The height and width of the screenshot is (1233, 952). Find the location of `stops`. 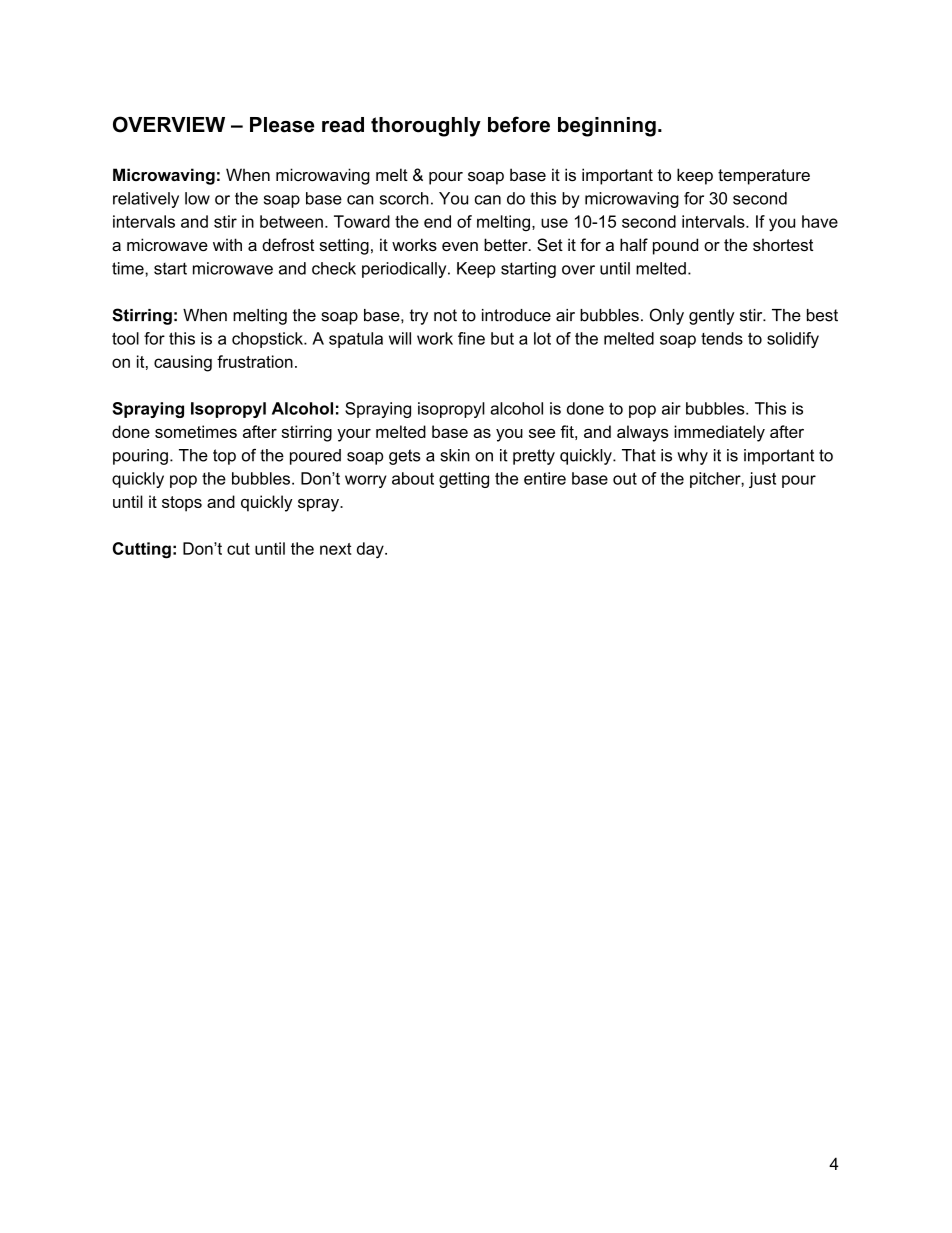

stops is located at coordinates (182, 504).
